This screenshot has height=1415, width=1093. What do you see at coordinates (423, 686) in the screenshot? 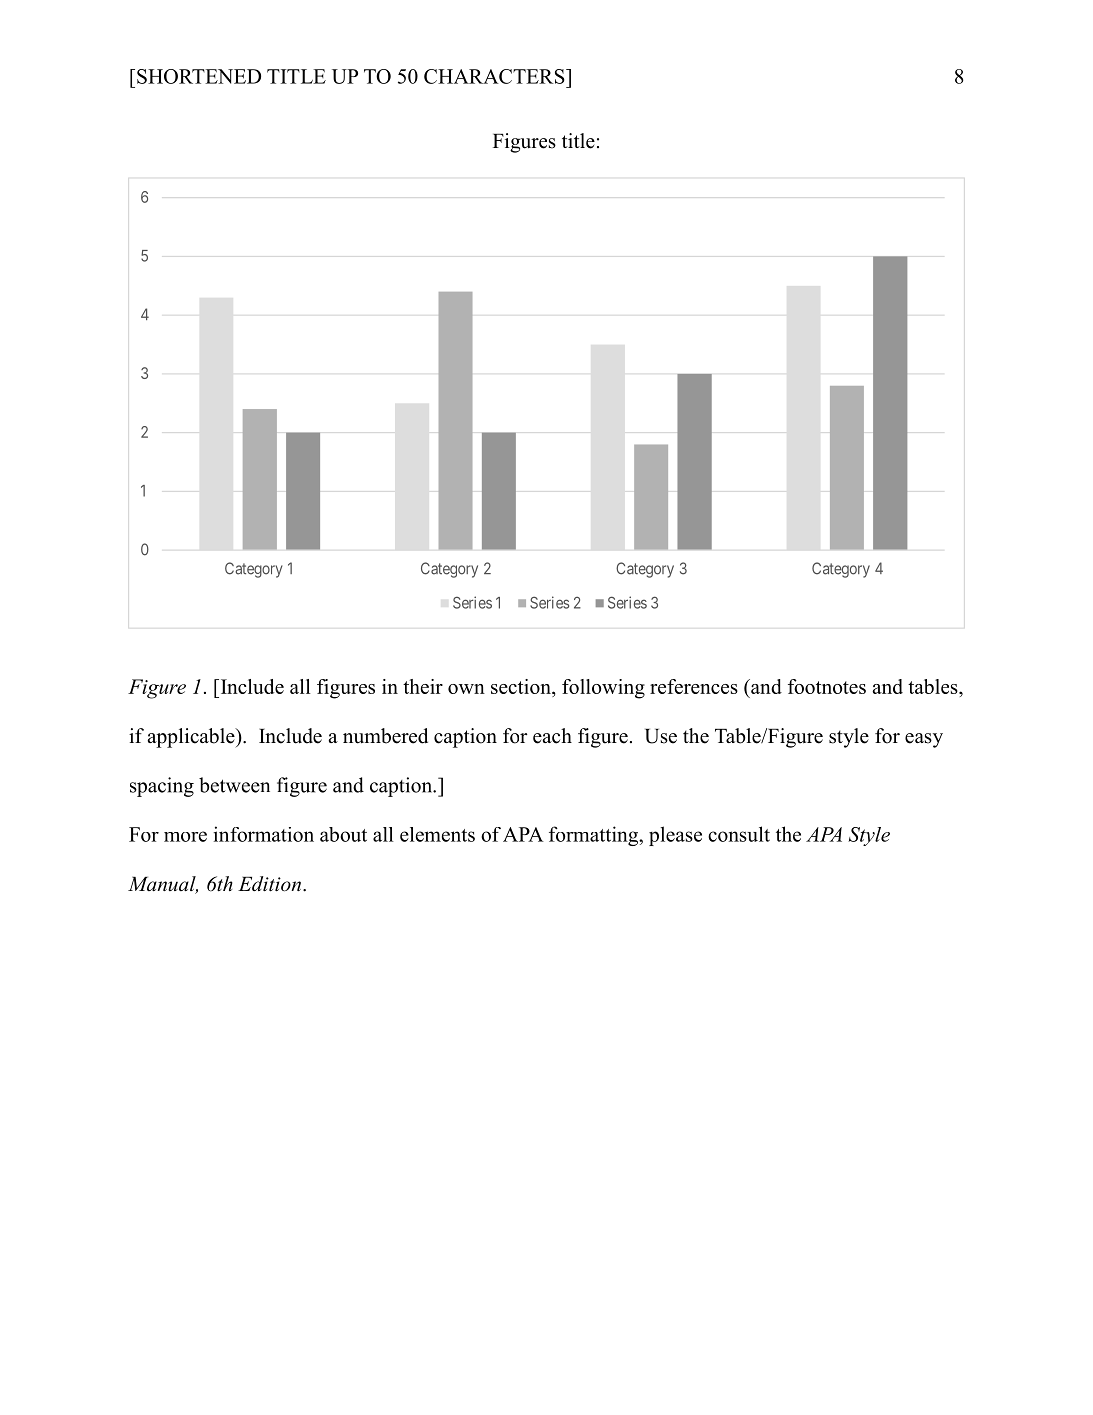
I see `their` at bounding box center [423, 686].
